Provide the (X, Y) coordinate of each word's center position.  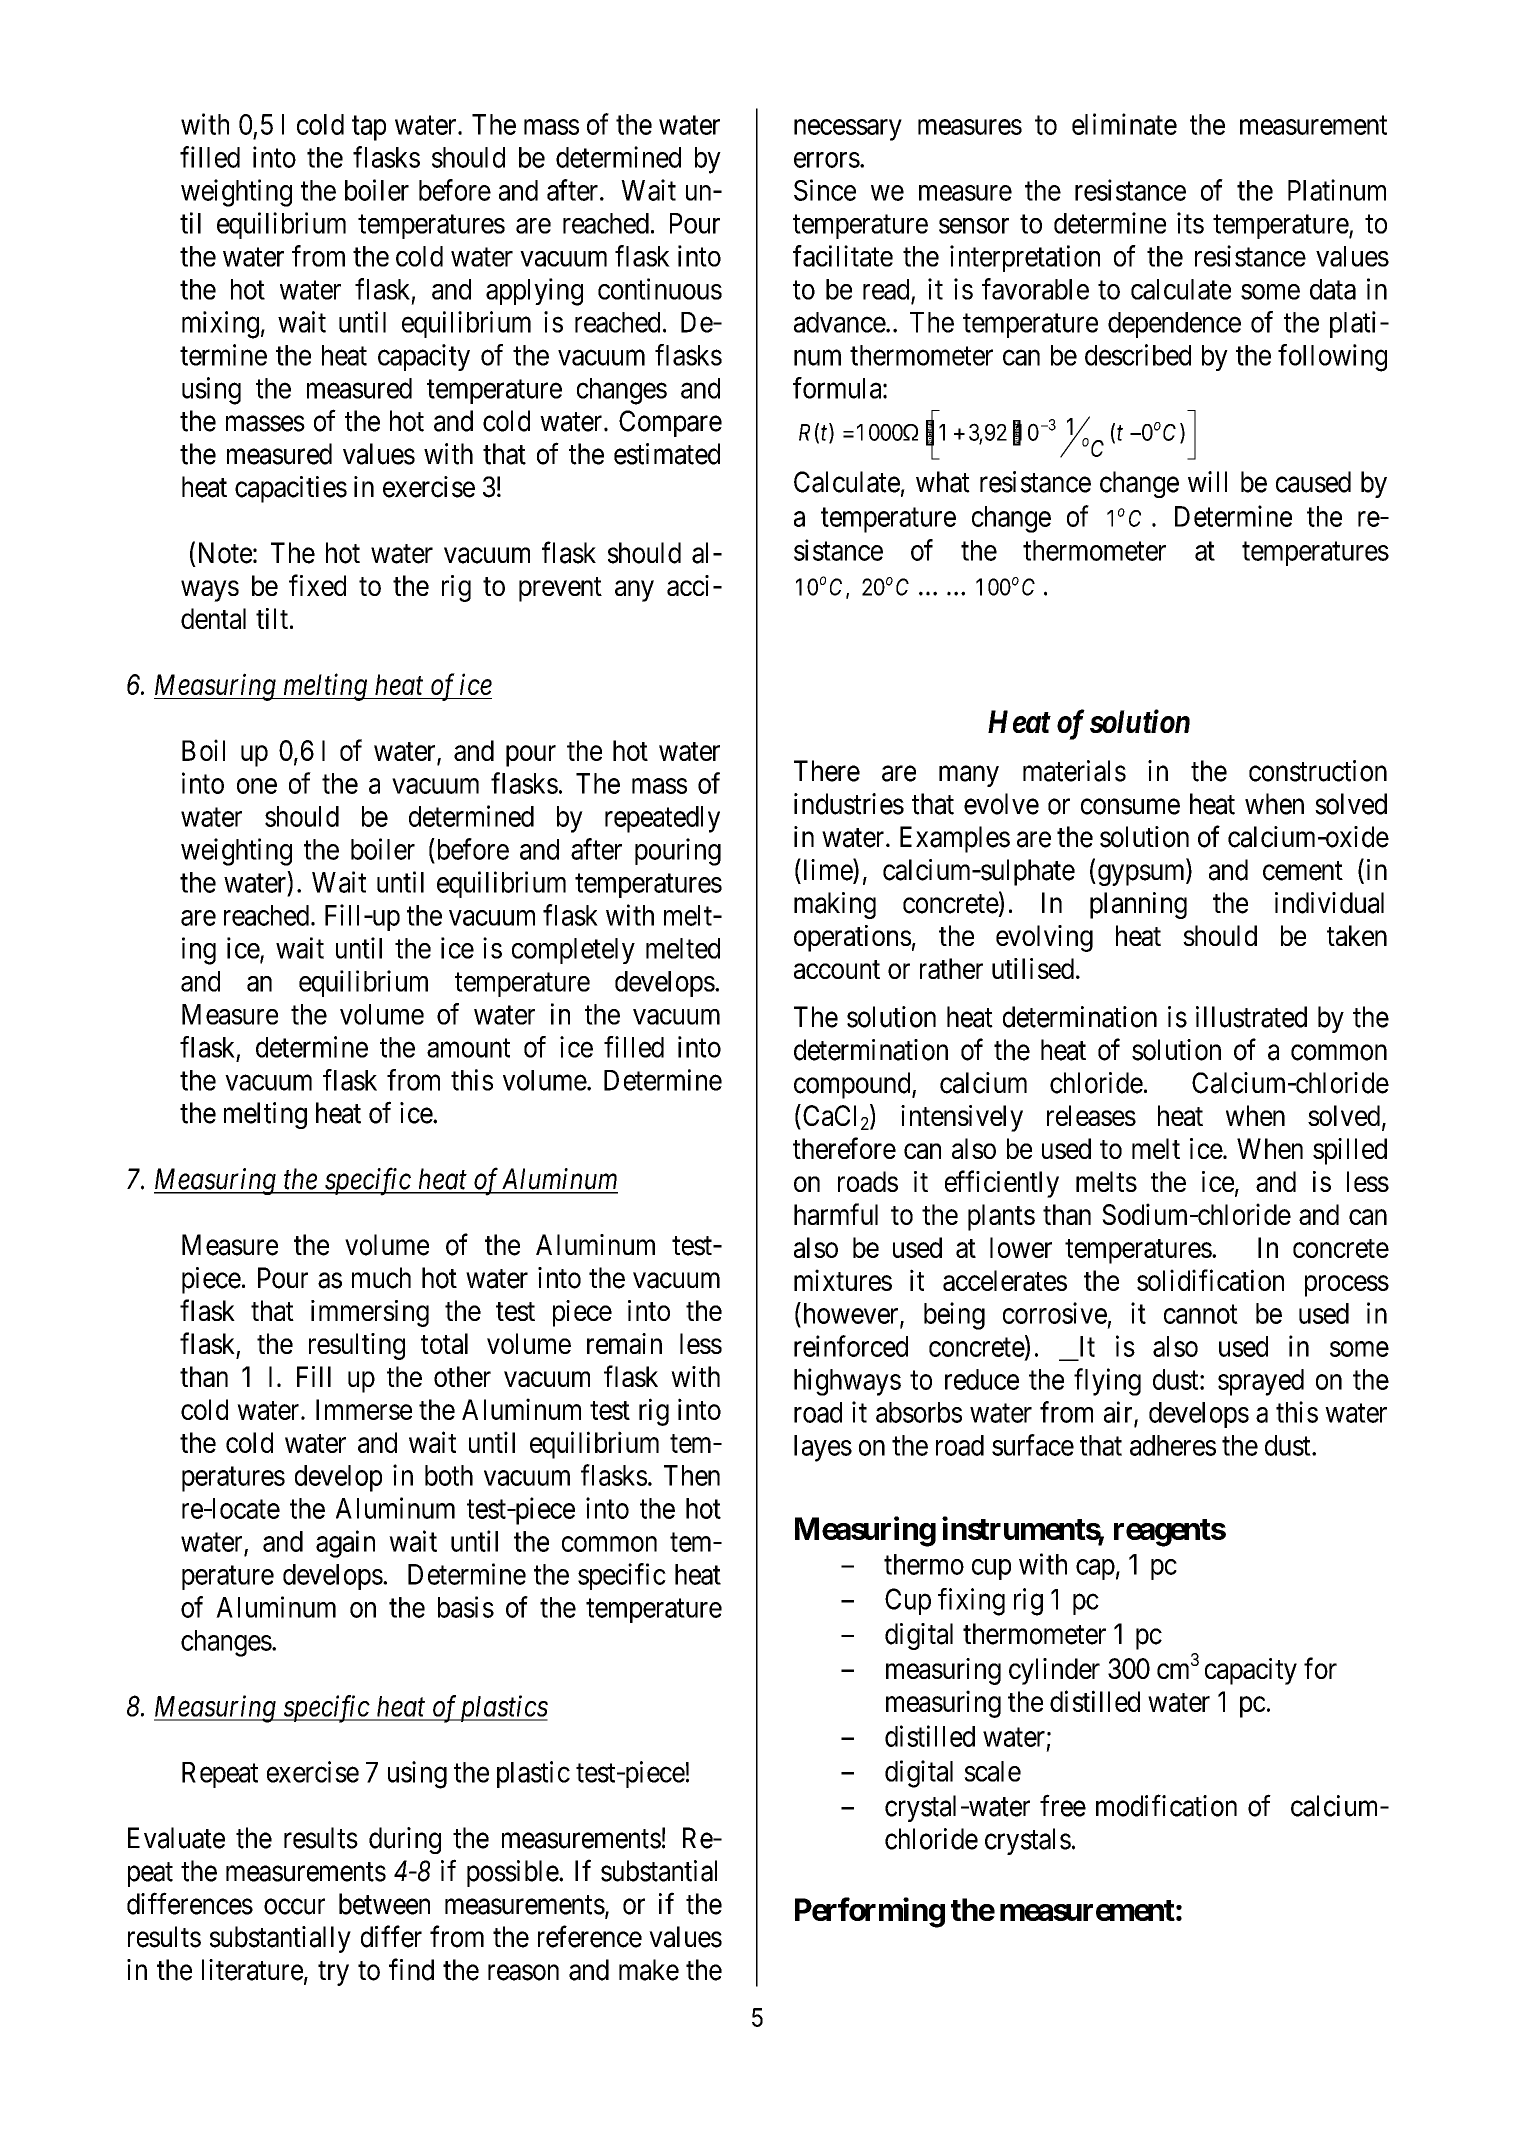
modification (1166, 1805)
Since (825, 190)
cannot (1201, 1314)
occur (294, 1907)
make (649, 1970)
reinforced (851, 1346)
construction (1318, 771)
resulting (357, 1346)
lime (827, 870)
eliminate (1124, 124)
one (257, 786)
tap (369, 128)
